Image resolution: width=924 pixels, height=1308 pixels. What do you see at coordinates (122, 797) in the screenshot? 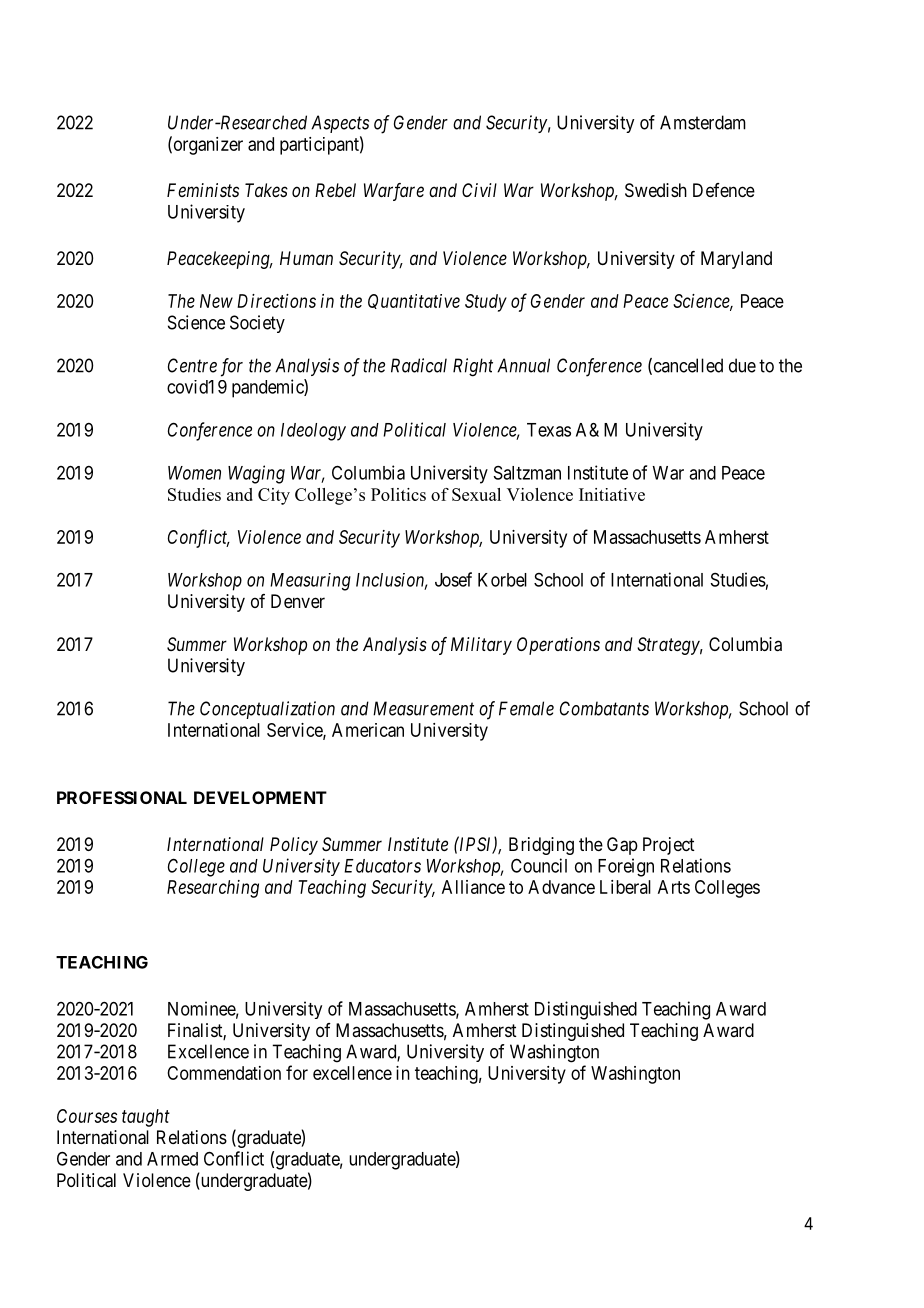
I see `PROFESSIONAL` at bounding box center [122, 797].
